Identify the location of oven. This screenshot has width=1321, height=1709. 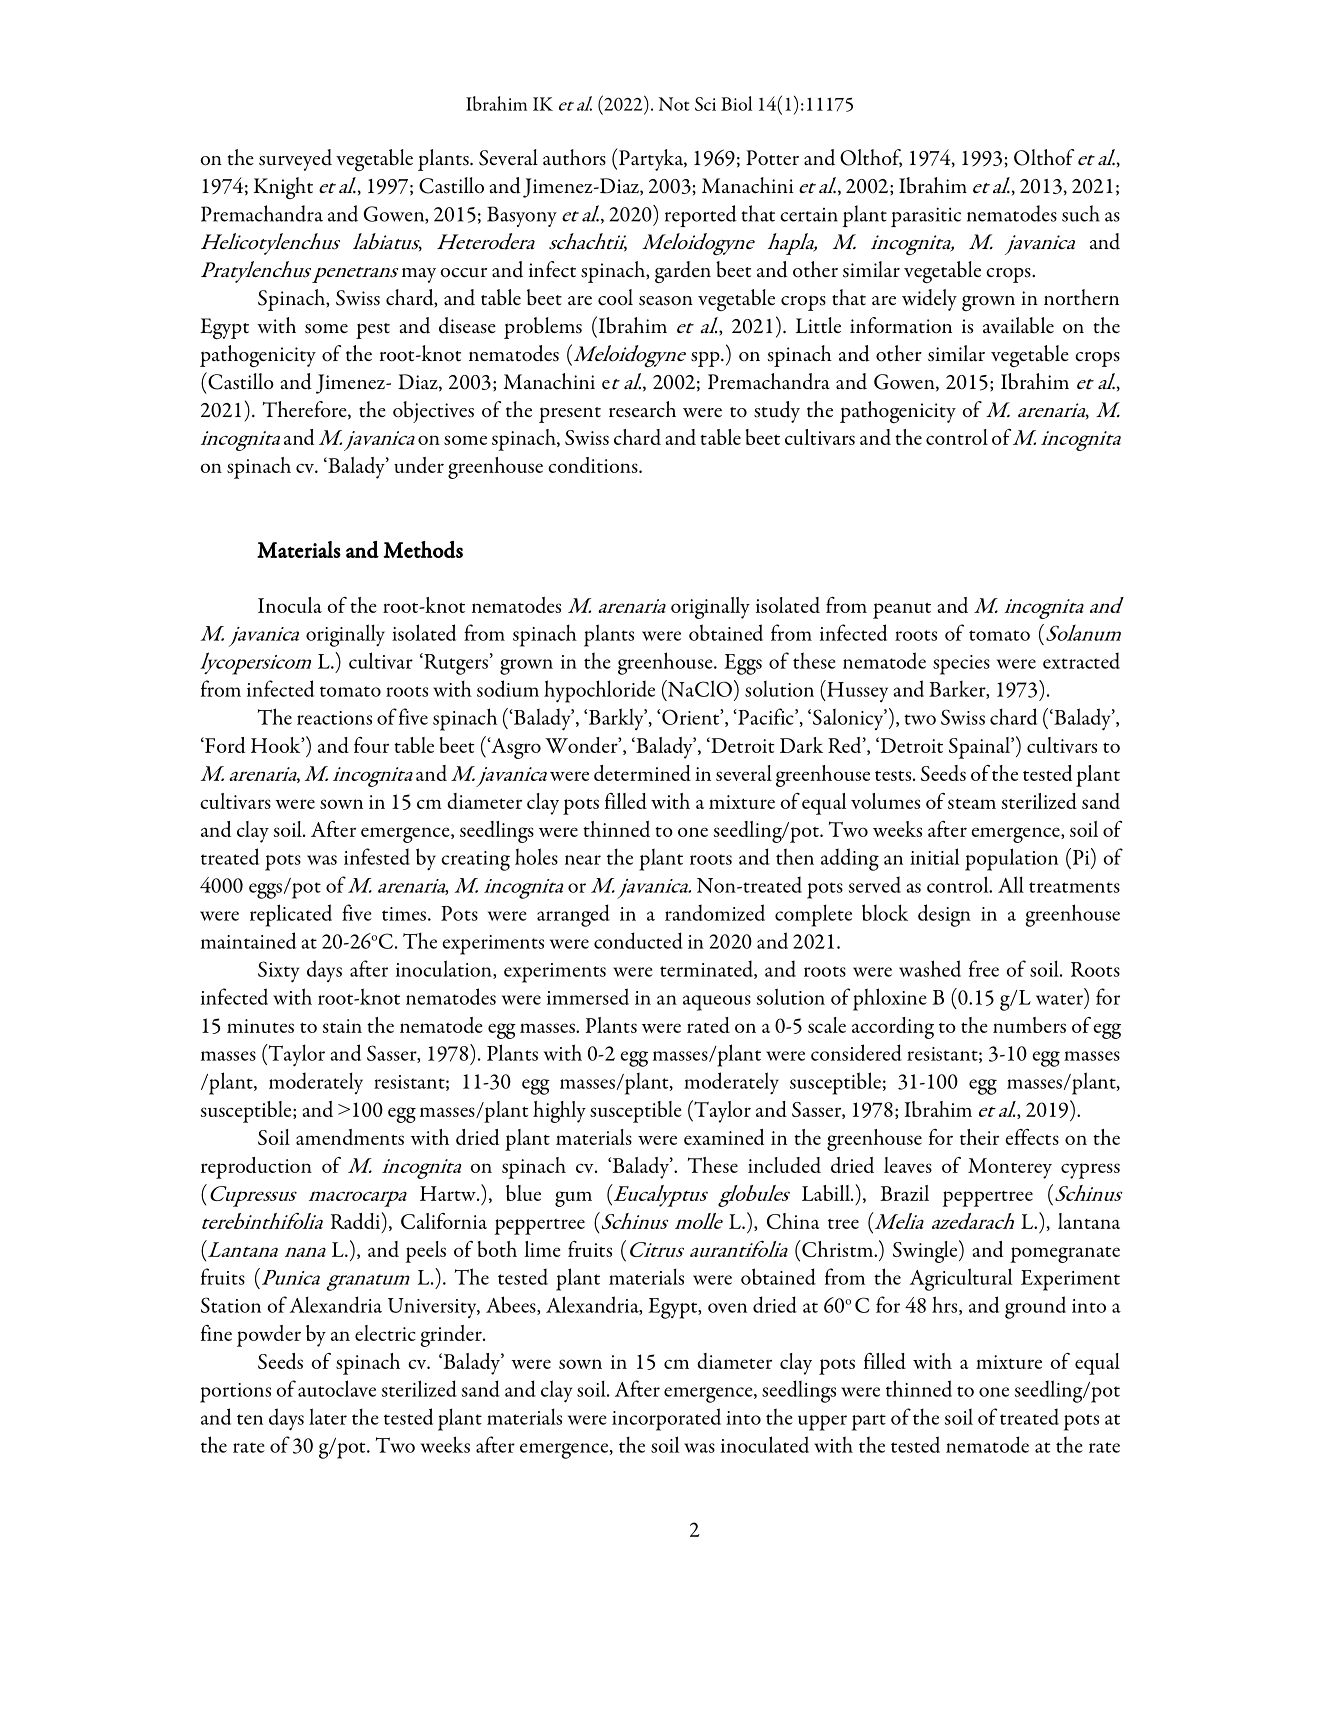
(727, 1308).
